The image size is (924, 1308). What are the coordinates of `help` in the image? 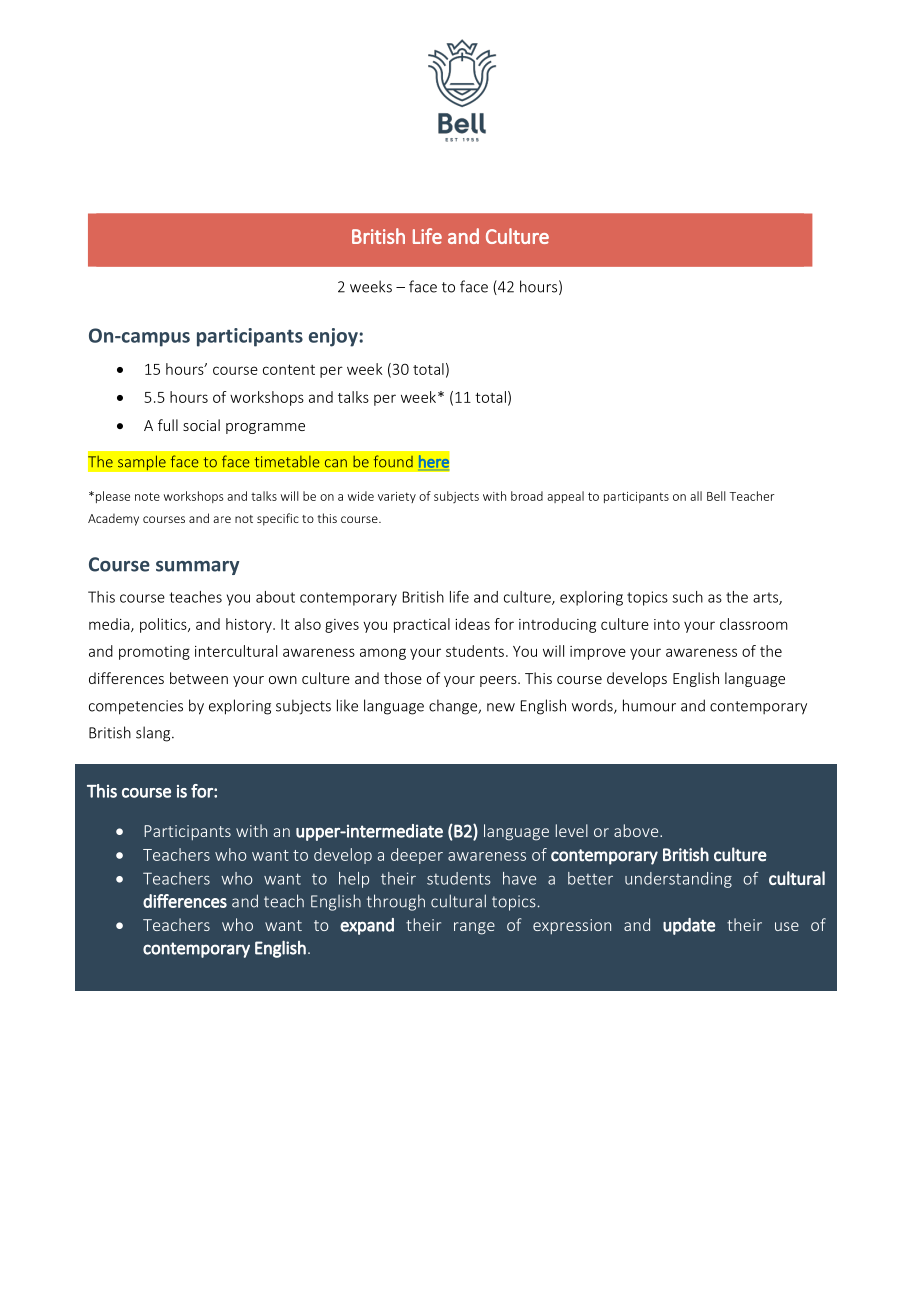 It's located at (354, 880).
